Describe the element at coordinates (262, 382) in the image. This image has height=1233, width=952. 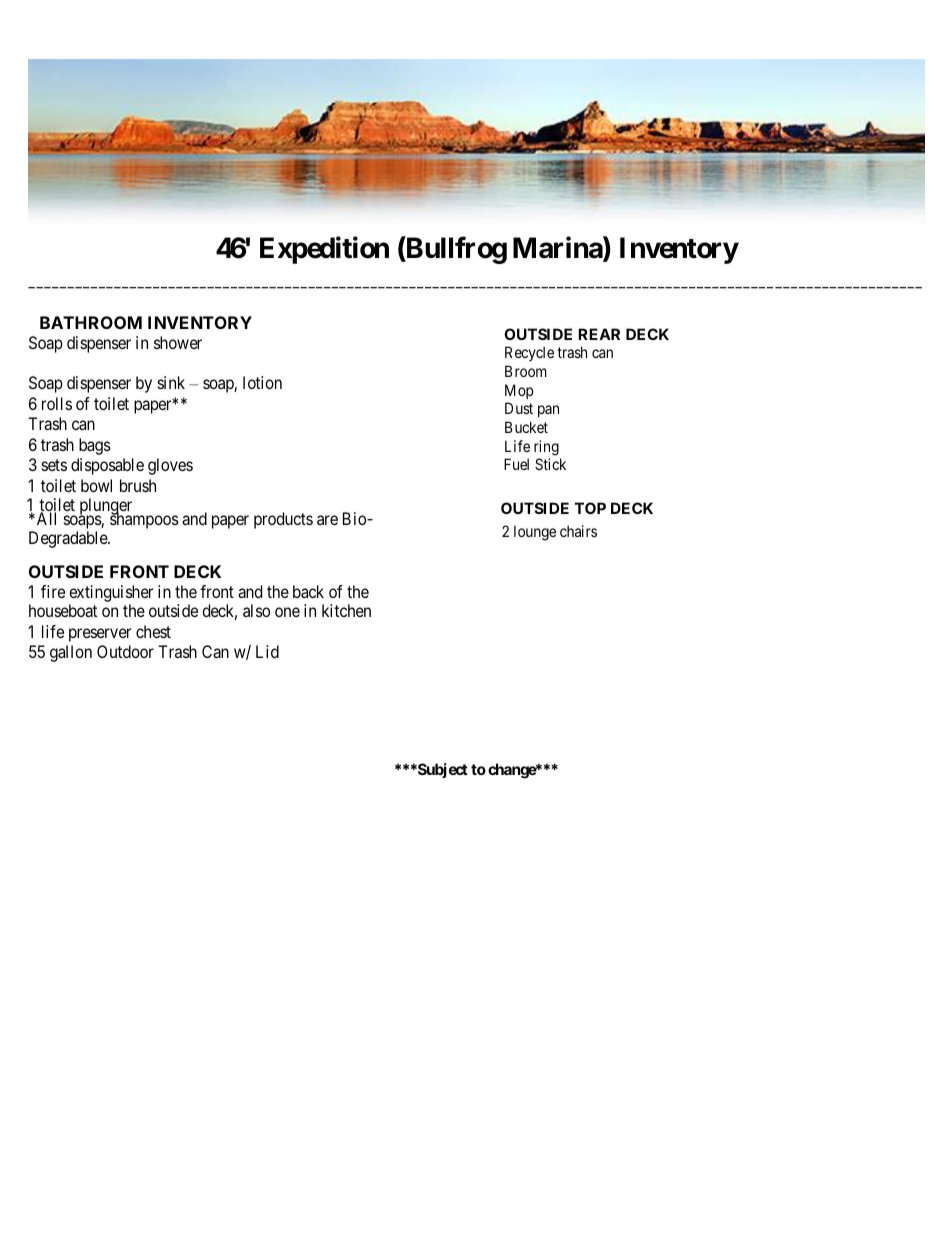
I see `lotion` at that location.
